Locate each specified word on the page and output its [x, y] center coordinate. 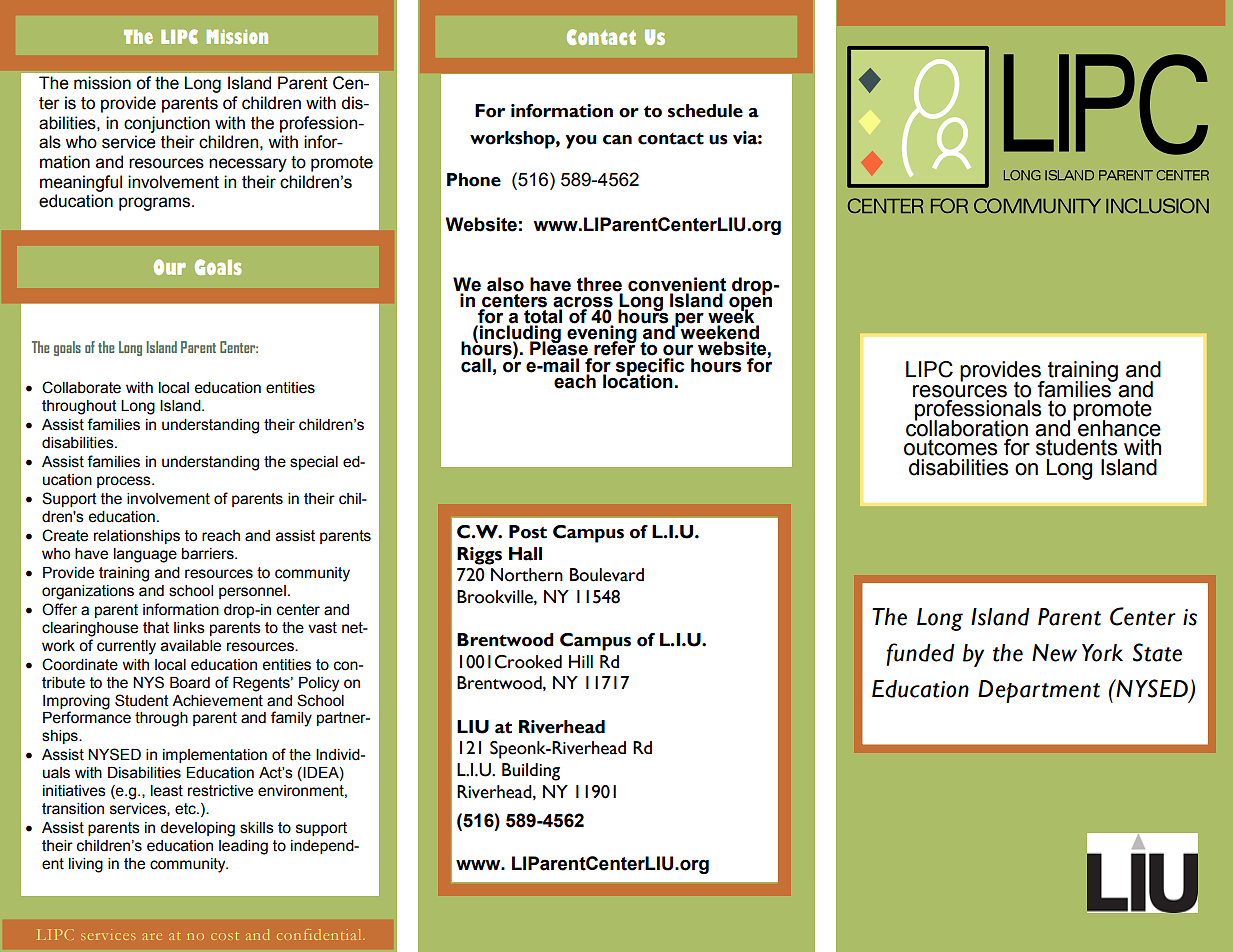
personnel [252, 592]
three [600, 285]
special [314, 463]
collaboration [967, 427]
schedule [705, 111]
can [617, 140]
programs [156, 204]
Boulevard [607, 575]
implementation [215, 756]
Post [528, 532]
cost [224, 936]
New [1054, 653]
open [750, 304]
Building [531, 772]
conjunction [167, 124]
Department [1039, 691]
